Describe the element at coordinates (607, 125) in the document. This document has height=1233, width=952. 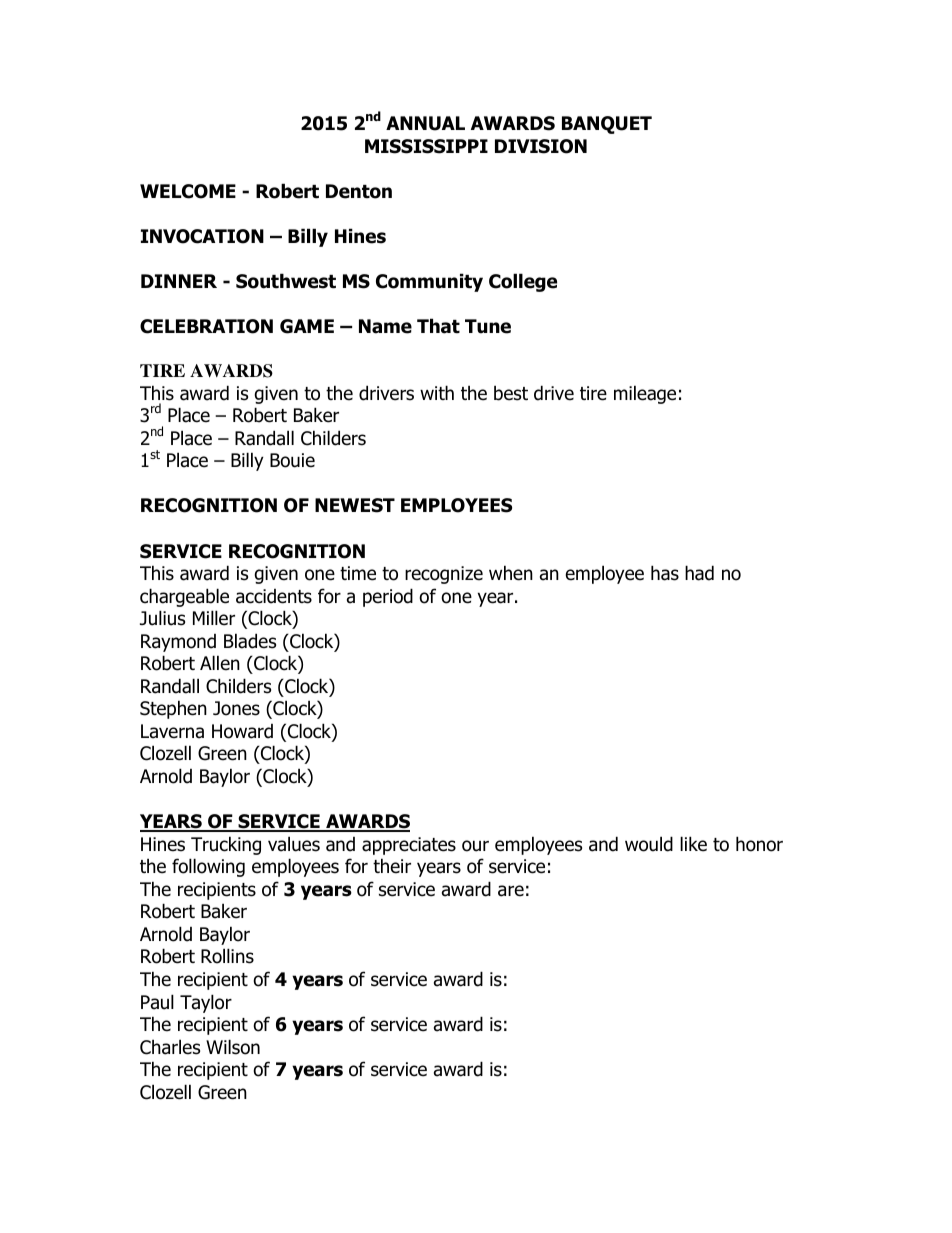
I see `BANQUET` at that location.
